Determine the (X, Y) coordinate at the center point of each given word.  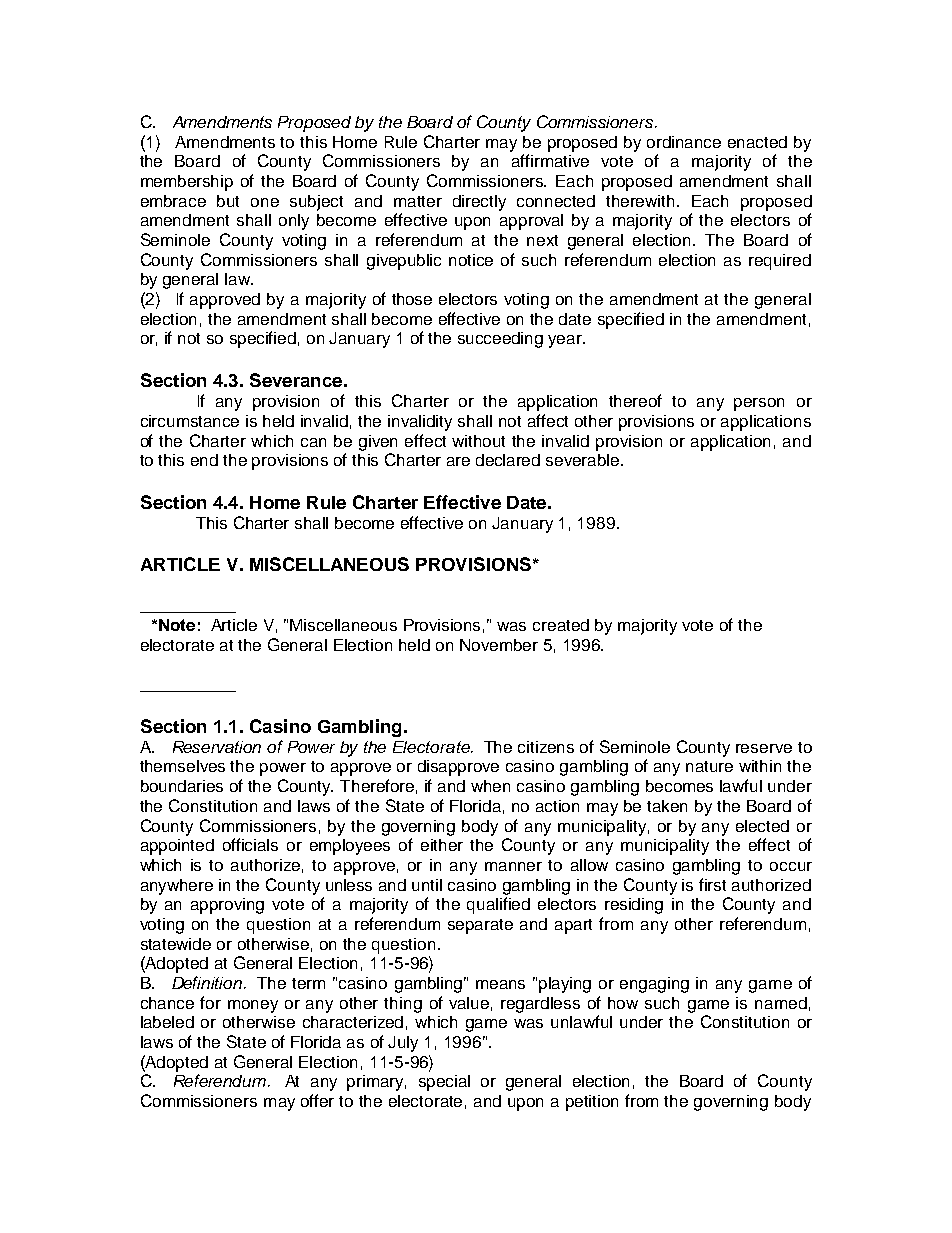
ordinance (684, 142)
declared (508, 460)
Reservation (217, 747)
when (490, 786)
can (313, 442)
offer (317, 1100)
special (444, 1083)
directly (479, 203)
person (759, 404)
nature (709, 766)
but (228, 201)
